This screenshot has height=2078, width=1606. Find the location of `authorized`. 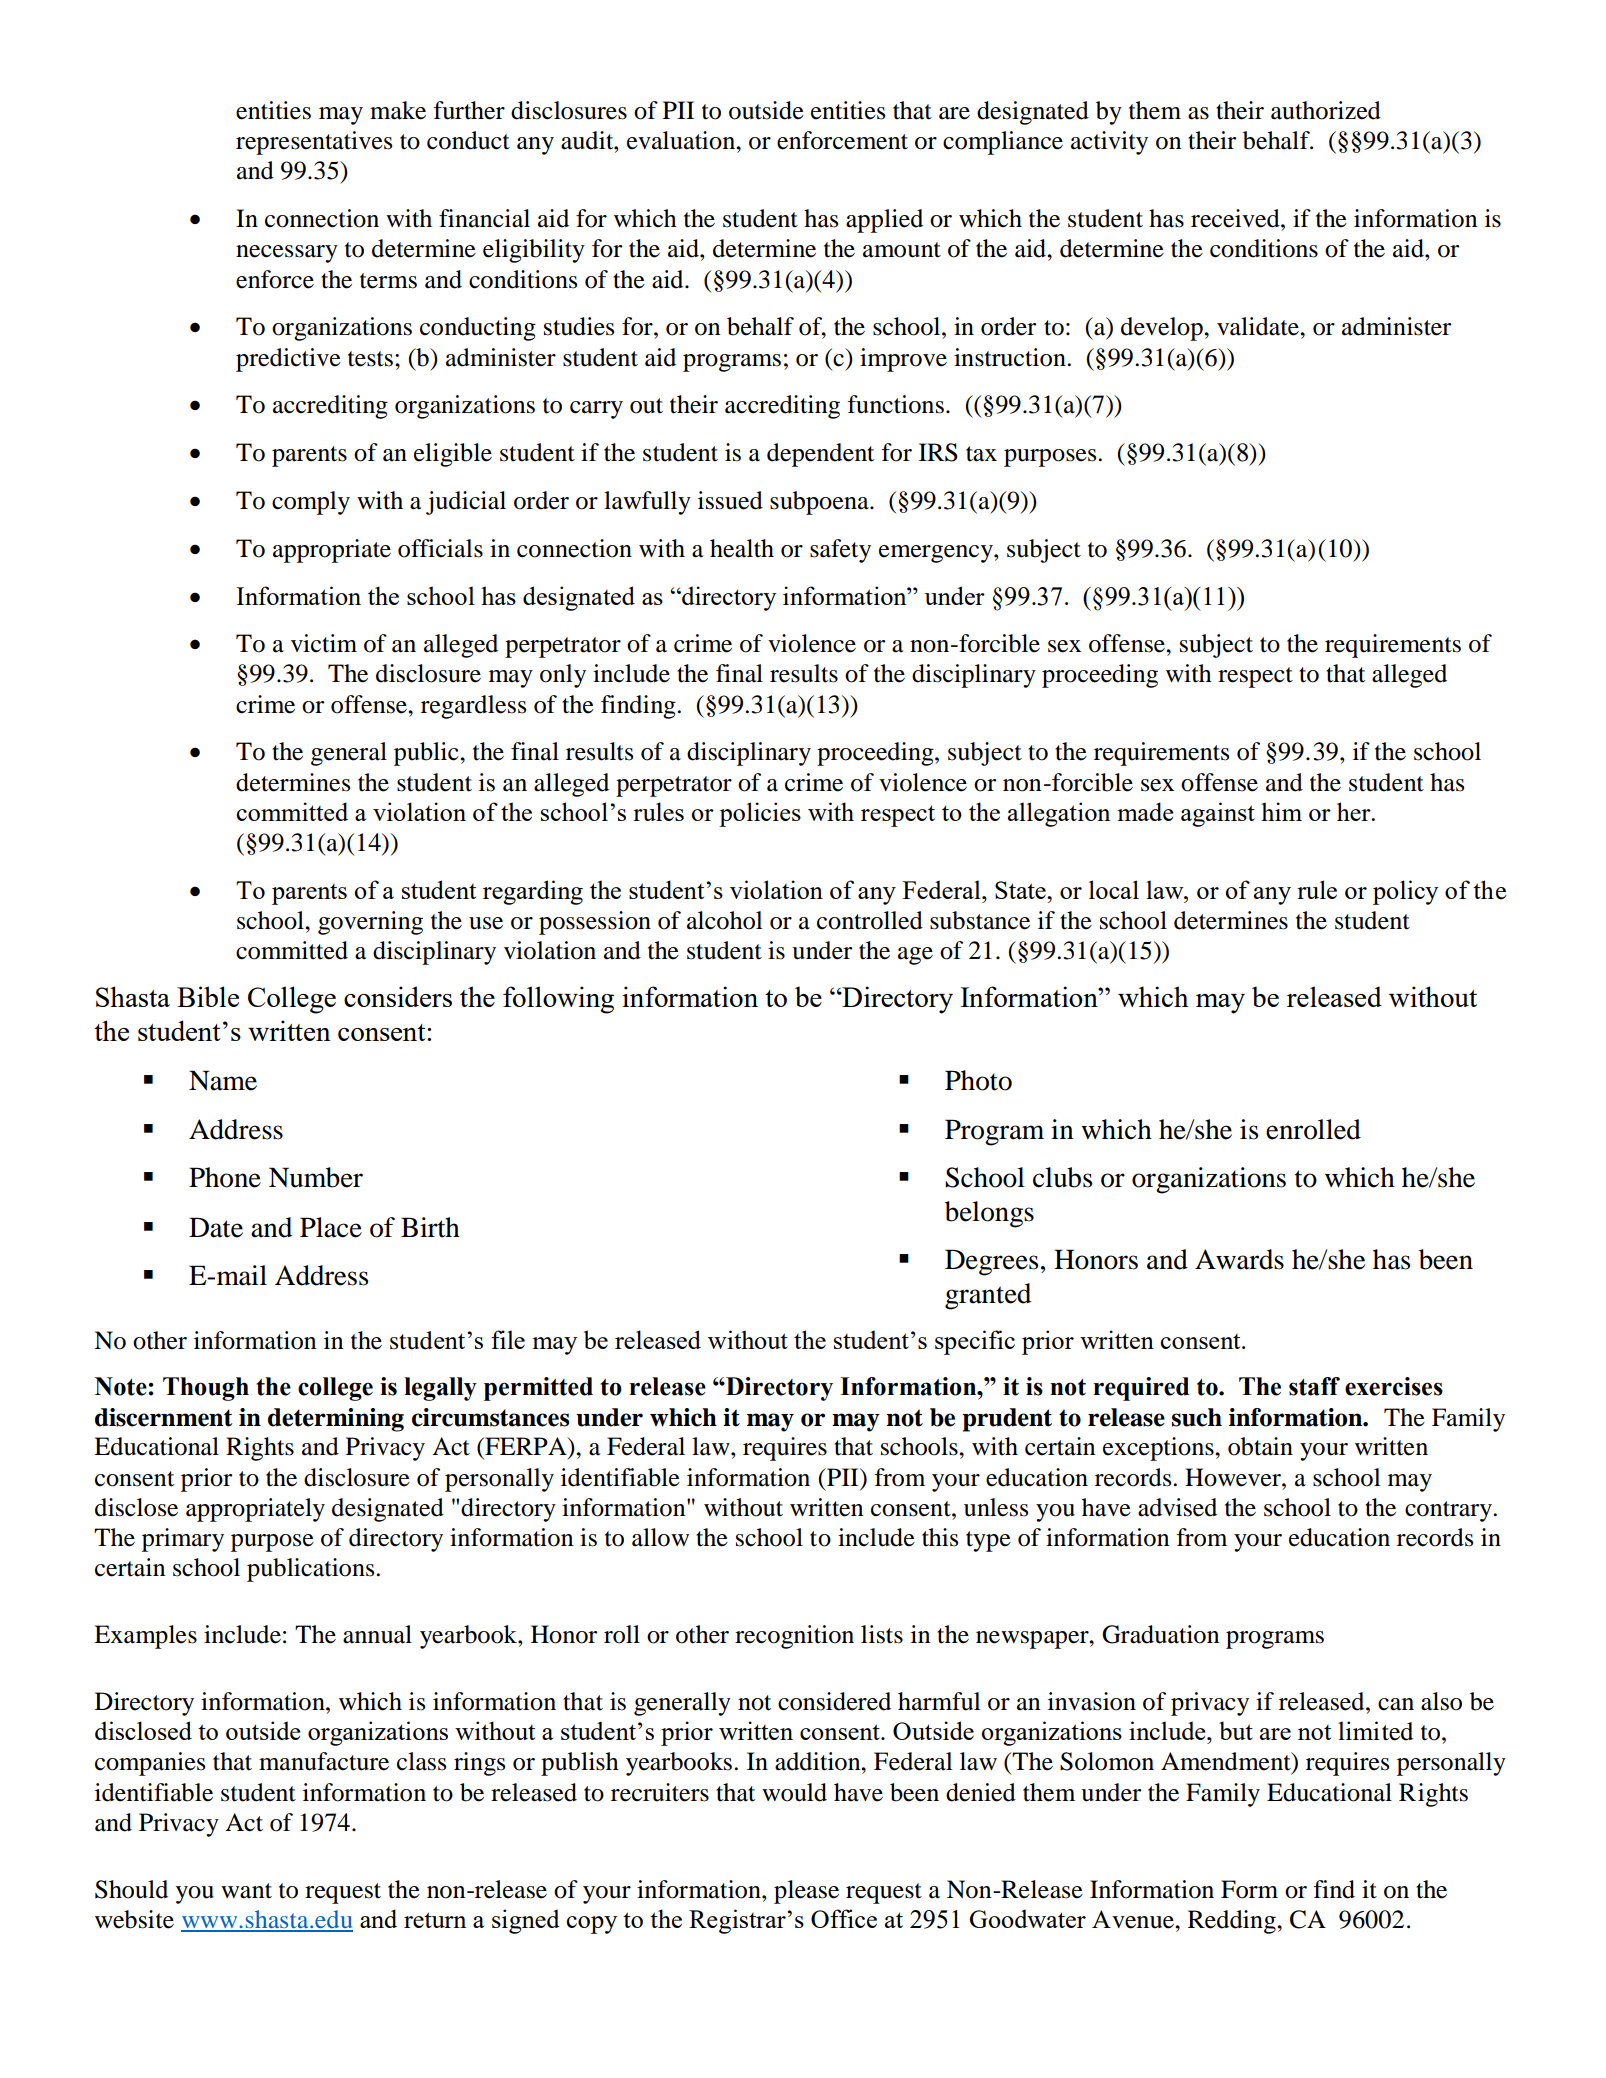

authorized is located at coordinates (1326, 110).
